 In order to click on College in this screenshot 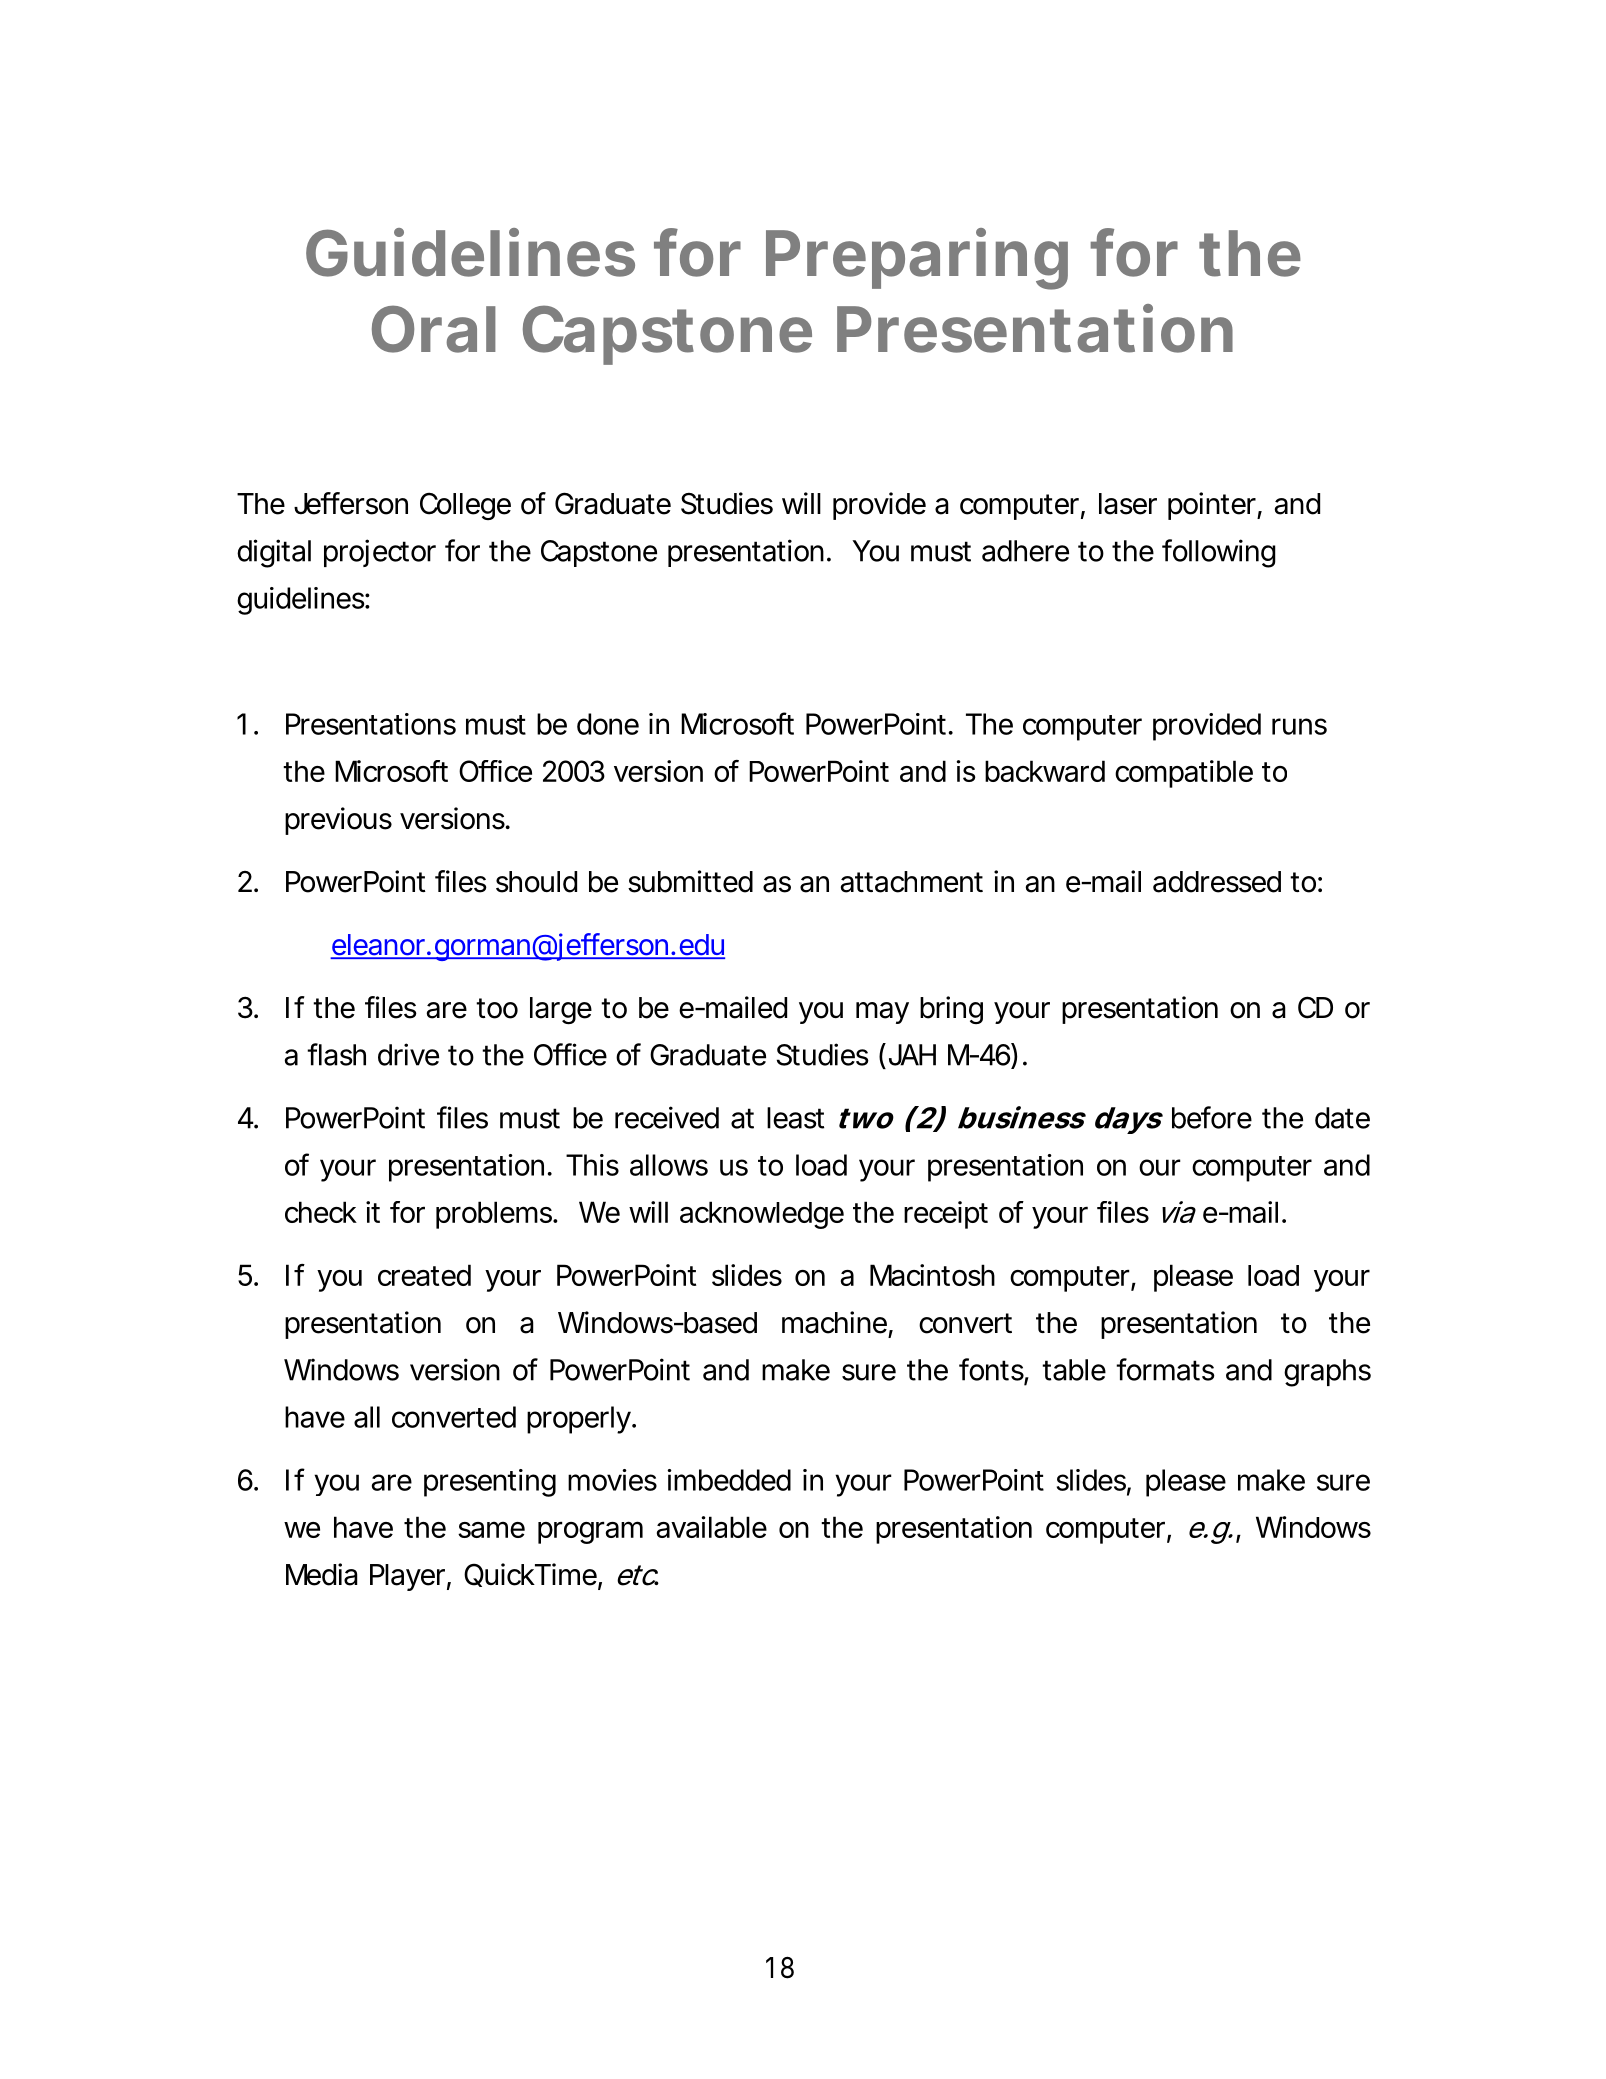, I will do `click(465, 506)`.
